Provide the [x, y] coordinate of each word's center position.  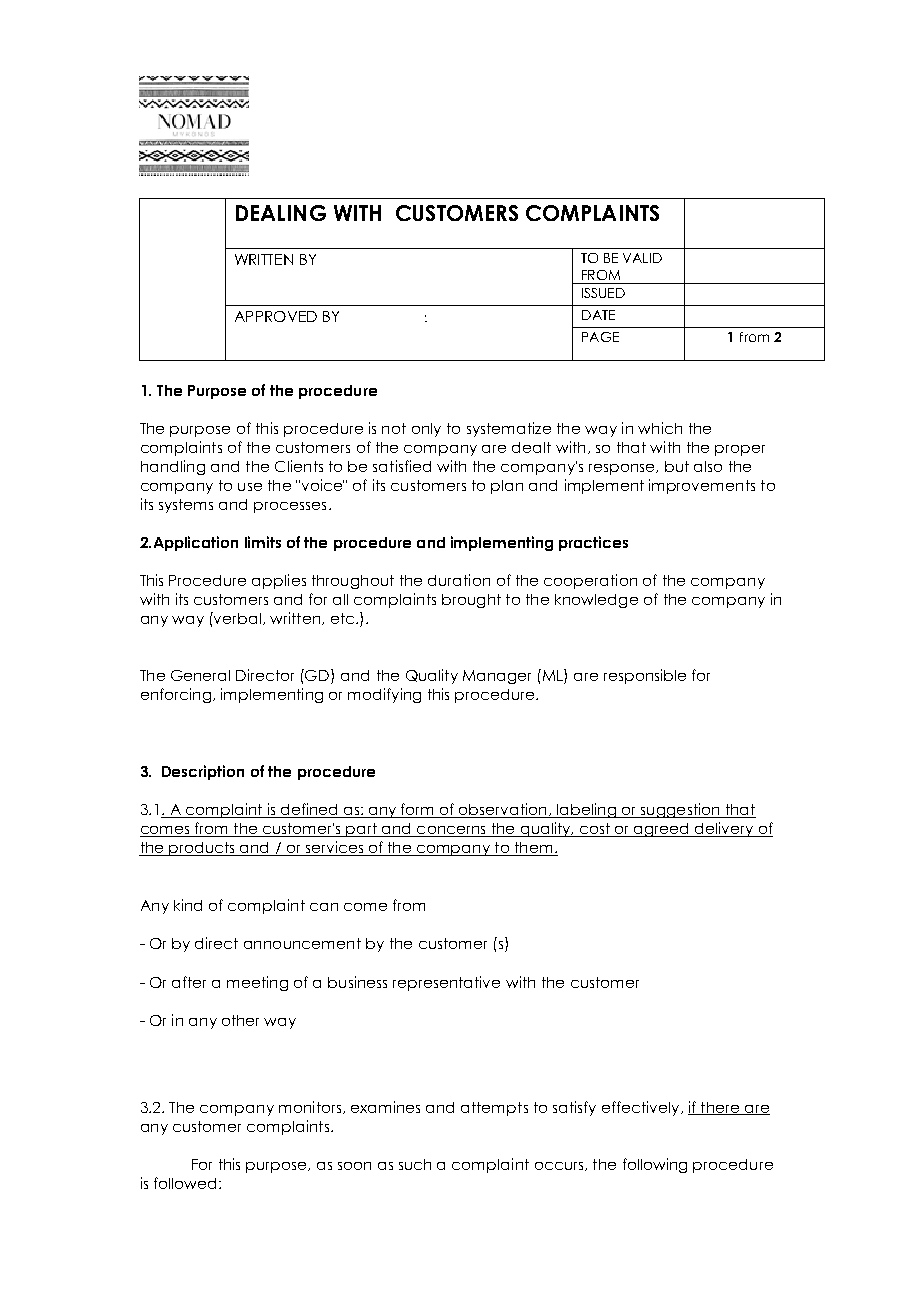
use [250, 487]
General [200, 675]
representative [446, 983]
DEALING [281, 213]
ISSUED [603, 293]
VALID [642, 258]
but [677, 466]
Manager [497, 677]
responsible [645, 676]
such [415, 1164]
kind [188, 905]
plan [507, 487]
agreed [661, 830]
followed [185, 1183]
